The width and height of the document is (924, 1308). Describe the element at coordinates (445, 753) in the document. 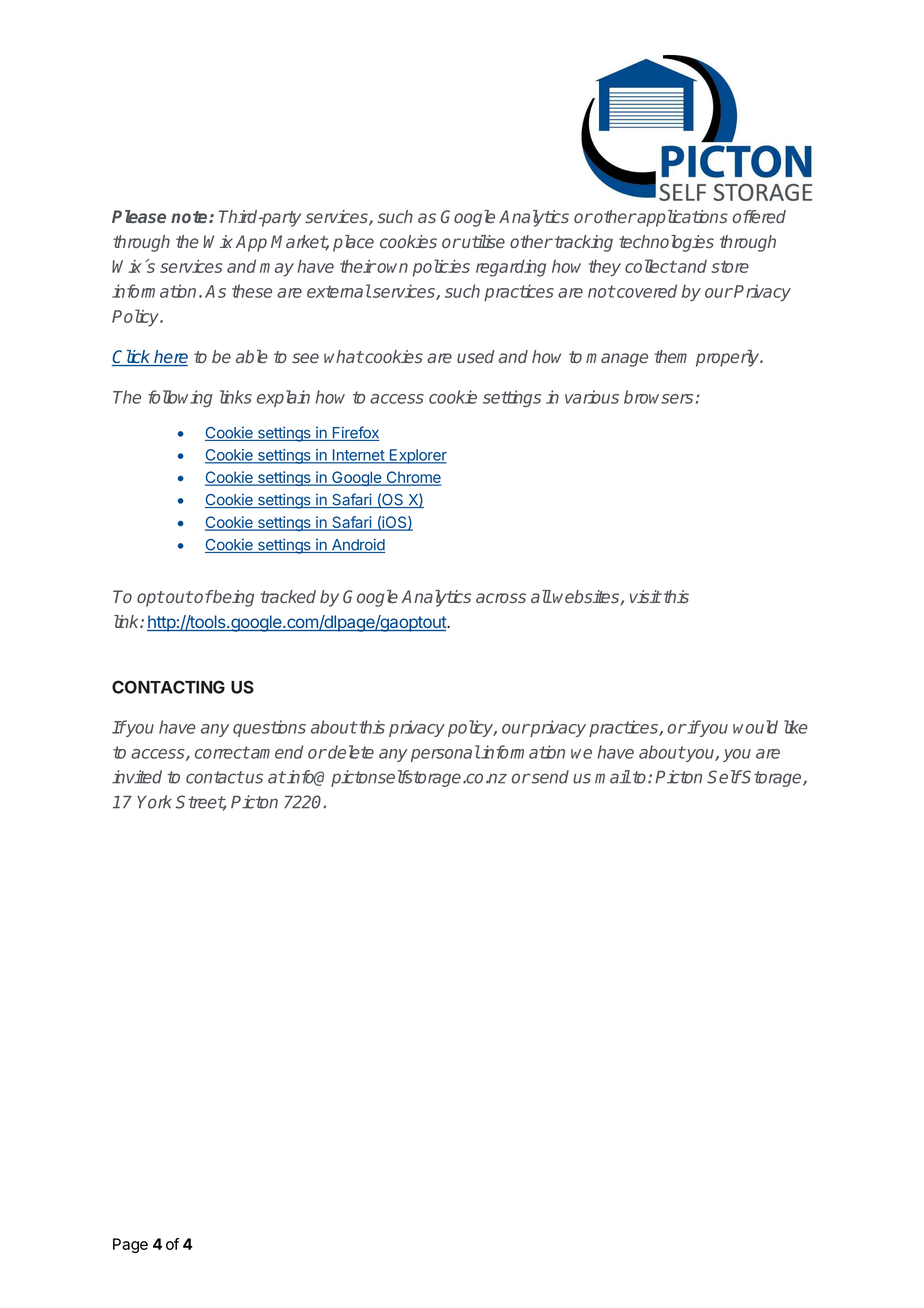

I see `personal` at that location.
